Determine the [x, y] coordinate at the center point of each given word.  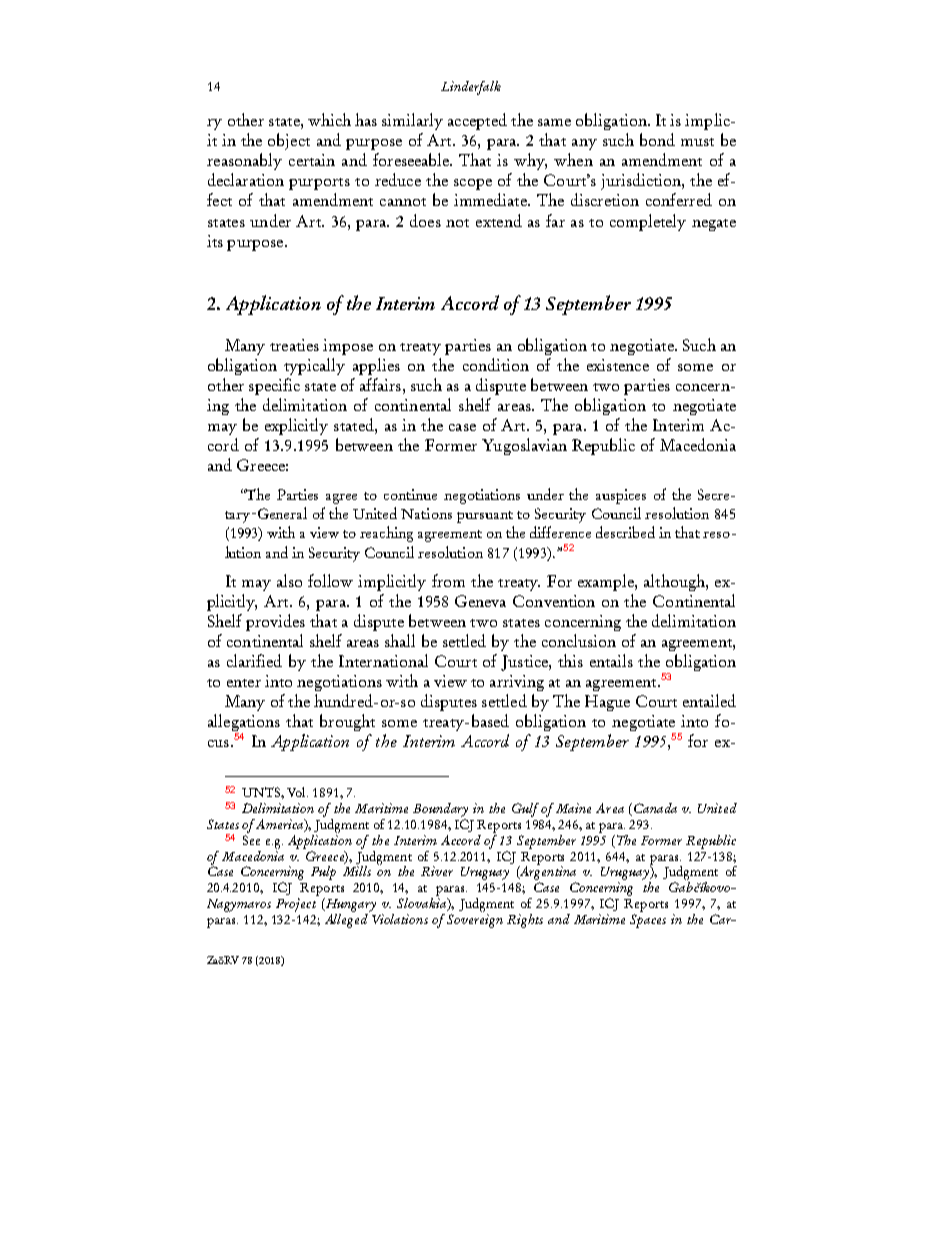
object [289, 141]
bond [657, 139]
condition [496, 364]
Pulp [323, 873]
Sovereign [475, 921]
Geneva [480, 601]
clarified [254, 660]
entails [611, 660]
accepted [477, 121]
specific [274, 386]
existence [618, 365]
